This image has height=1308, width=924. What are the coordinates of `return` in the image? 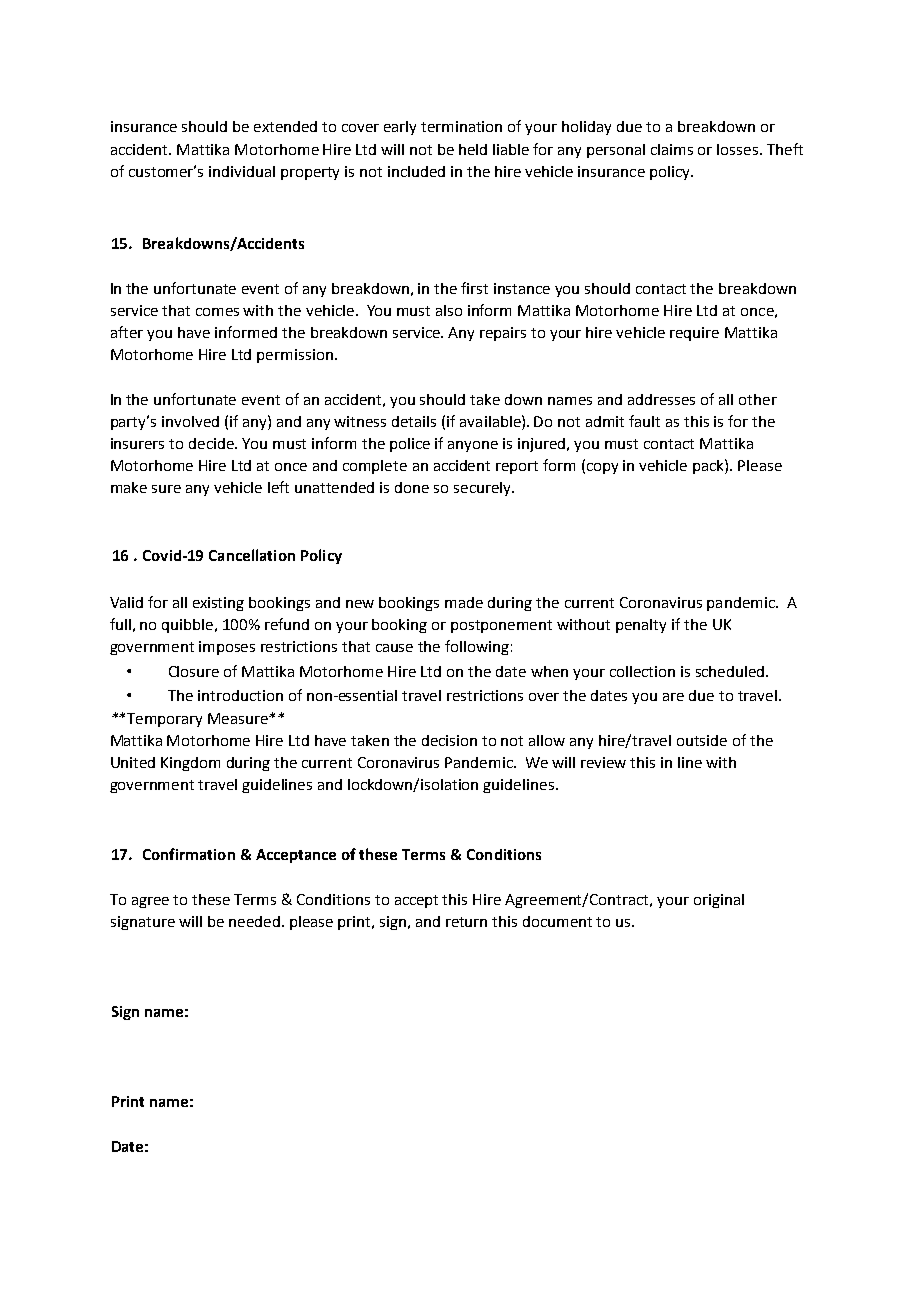 It's located at (466, 922).
